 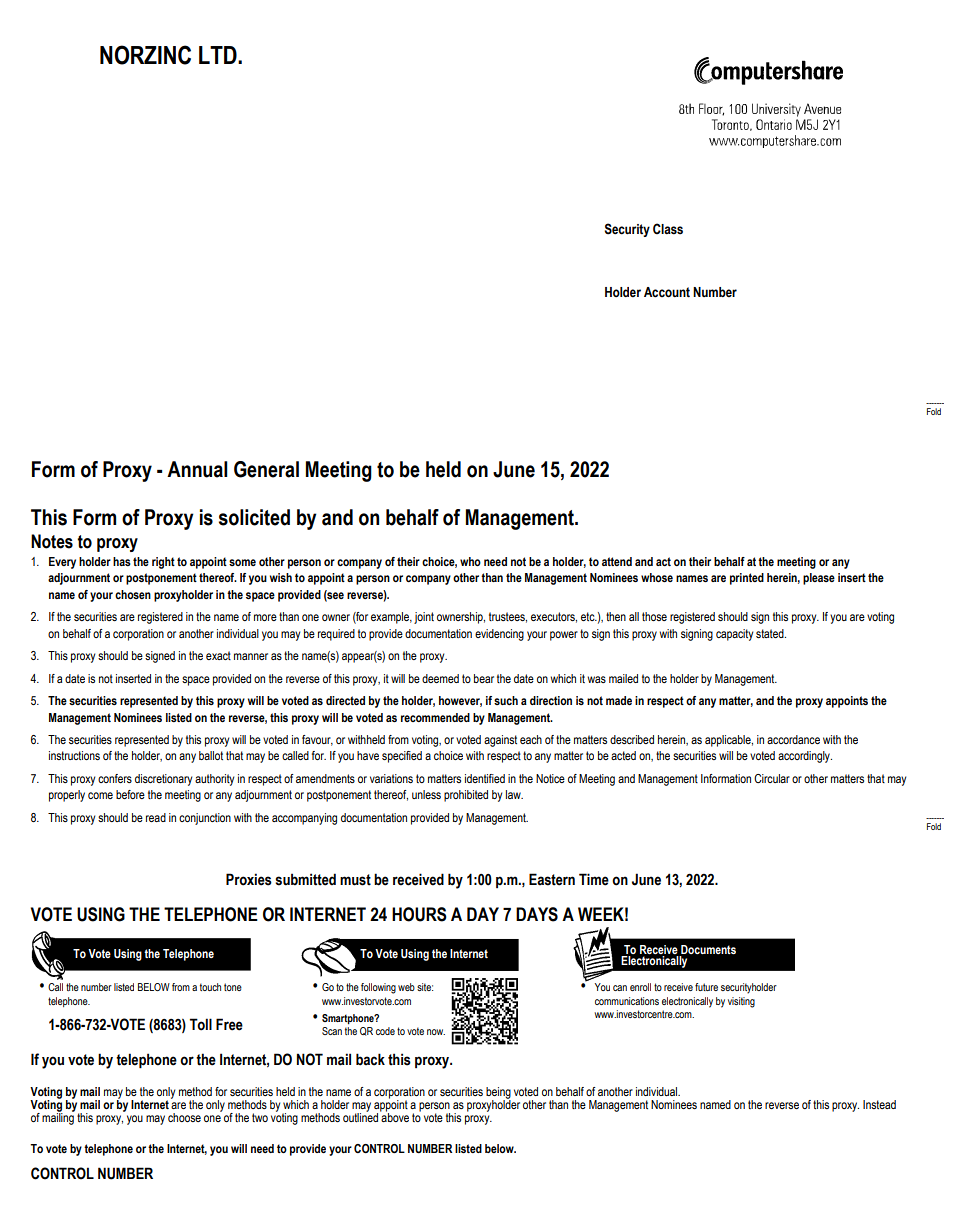 What do you see at coordinates (133, 594) in the document?
I see `chosen` at bounding box center [133, 594].
